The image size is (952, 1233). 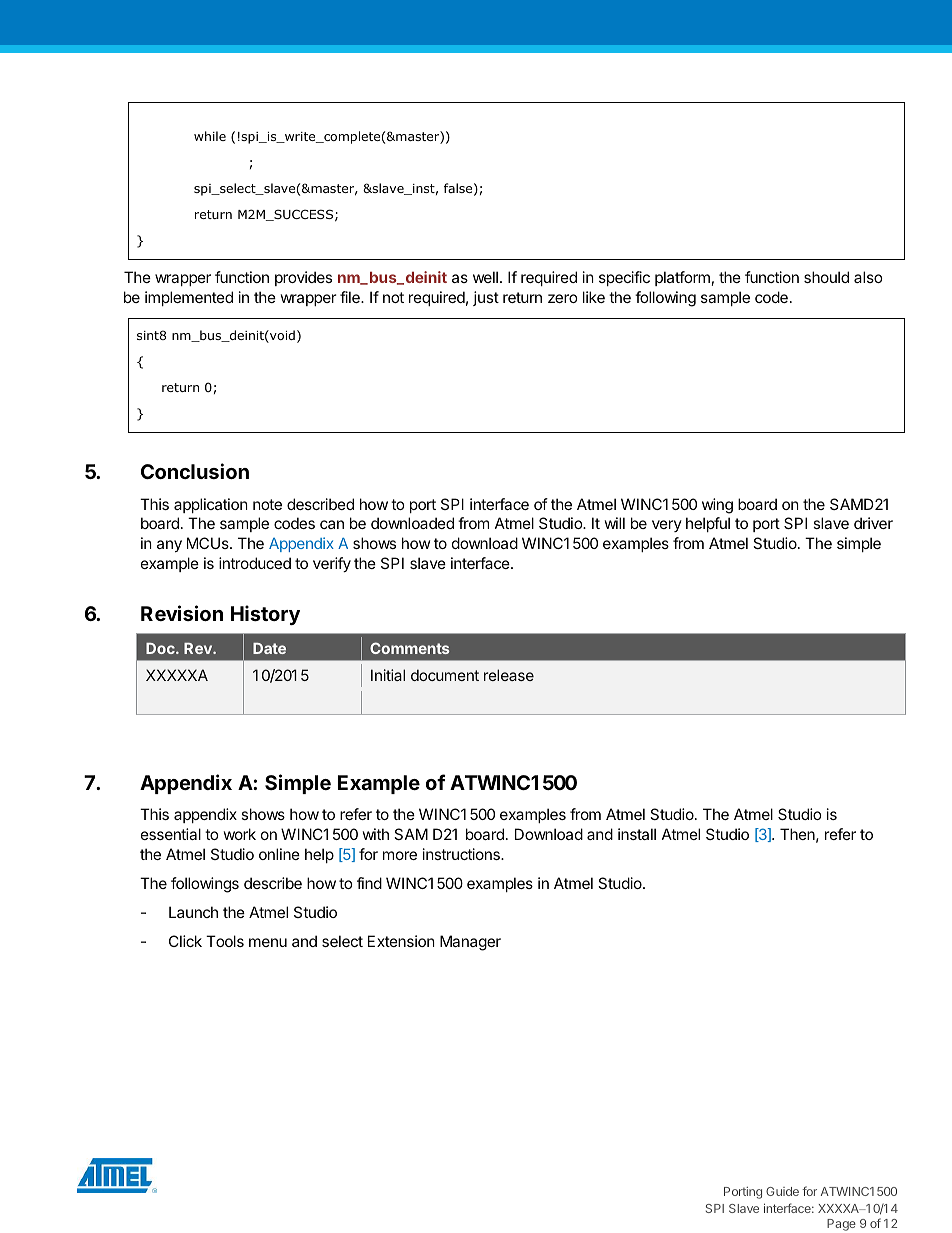 What do you see at coordinates (509, 675) in the page?
I see `release` at bounding box center [509, 675].
